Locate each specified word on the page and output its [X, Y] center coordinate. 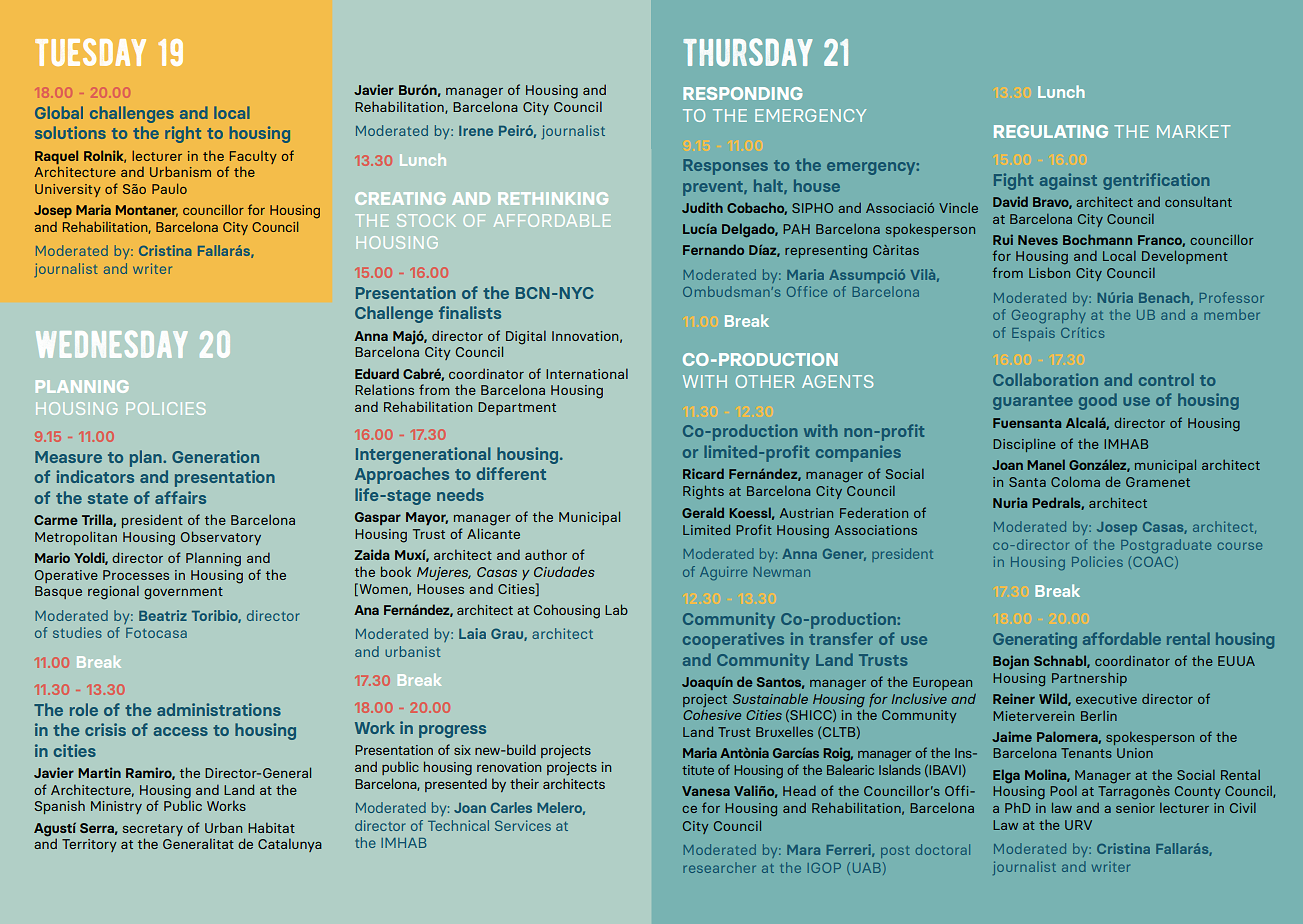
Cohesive [712, 714]
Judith [702, 207]
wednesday [111, 344]
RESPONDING [742, 93]
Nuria [1010, 502]
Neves [1038, 240]
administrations [219, 709]
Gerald [703, 512]
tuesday [90, 52]
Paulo [169, 188]
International [587, 373]
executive [1106, 699]
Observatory [221, 538]
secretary [153, 830]
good [1098, 401]
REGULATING [1051, 131]
